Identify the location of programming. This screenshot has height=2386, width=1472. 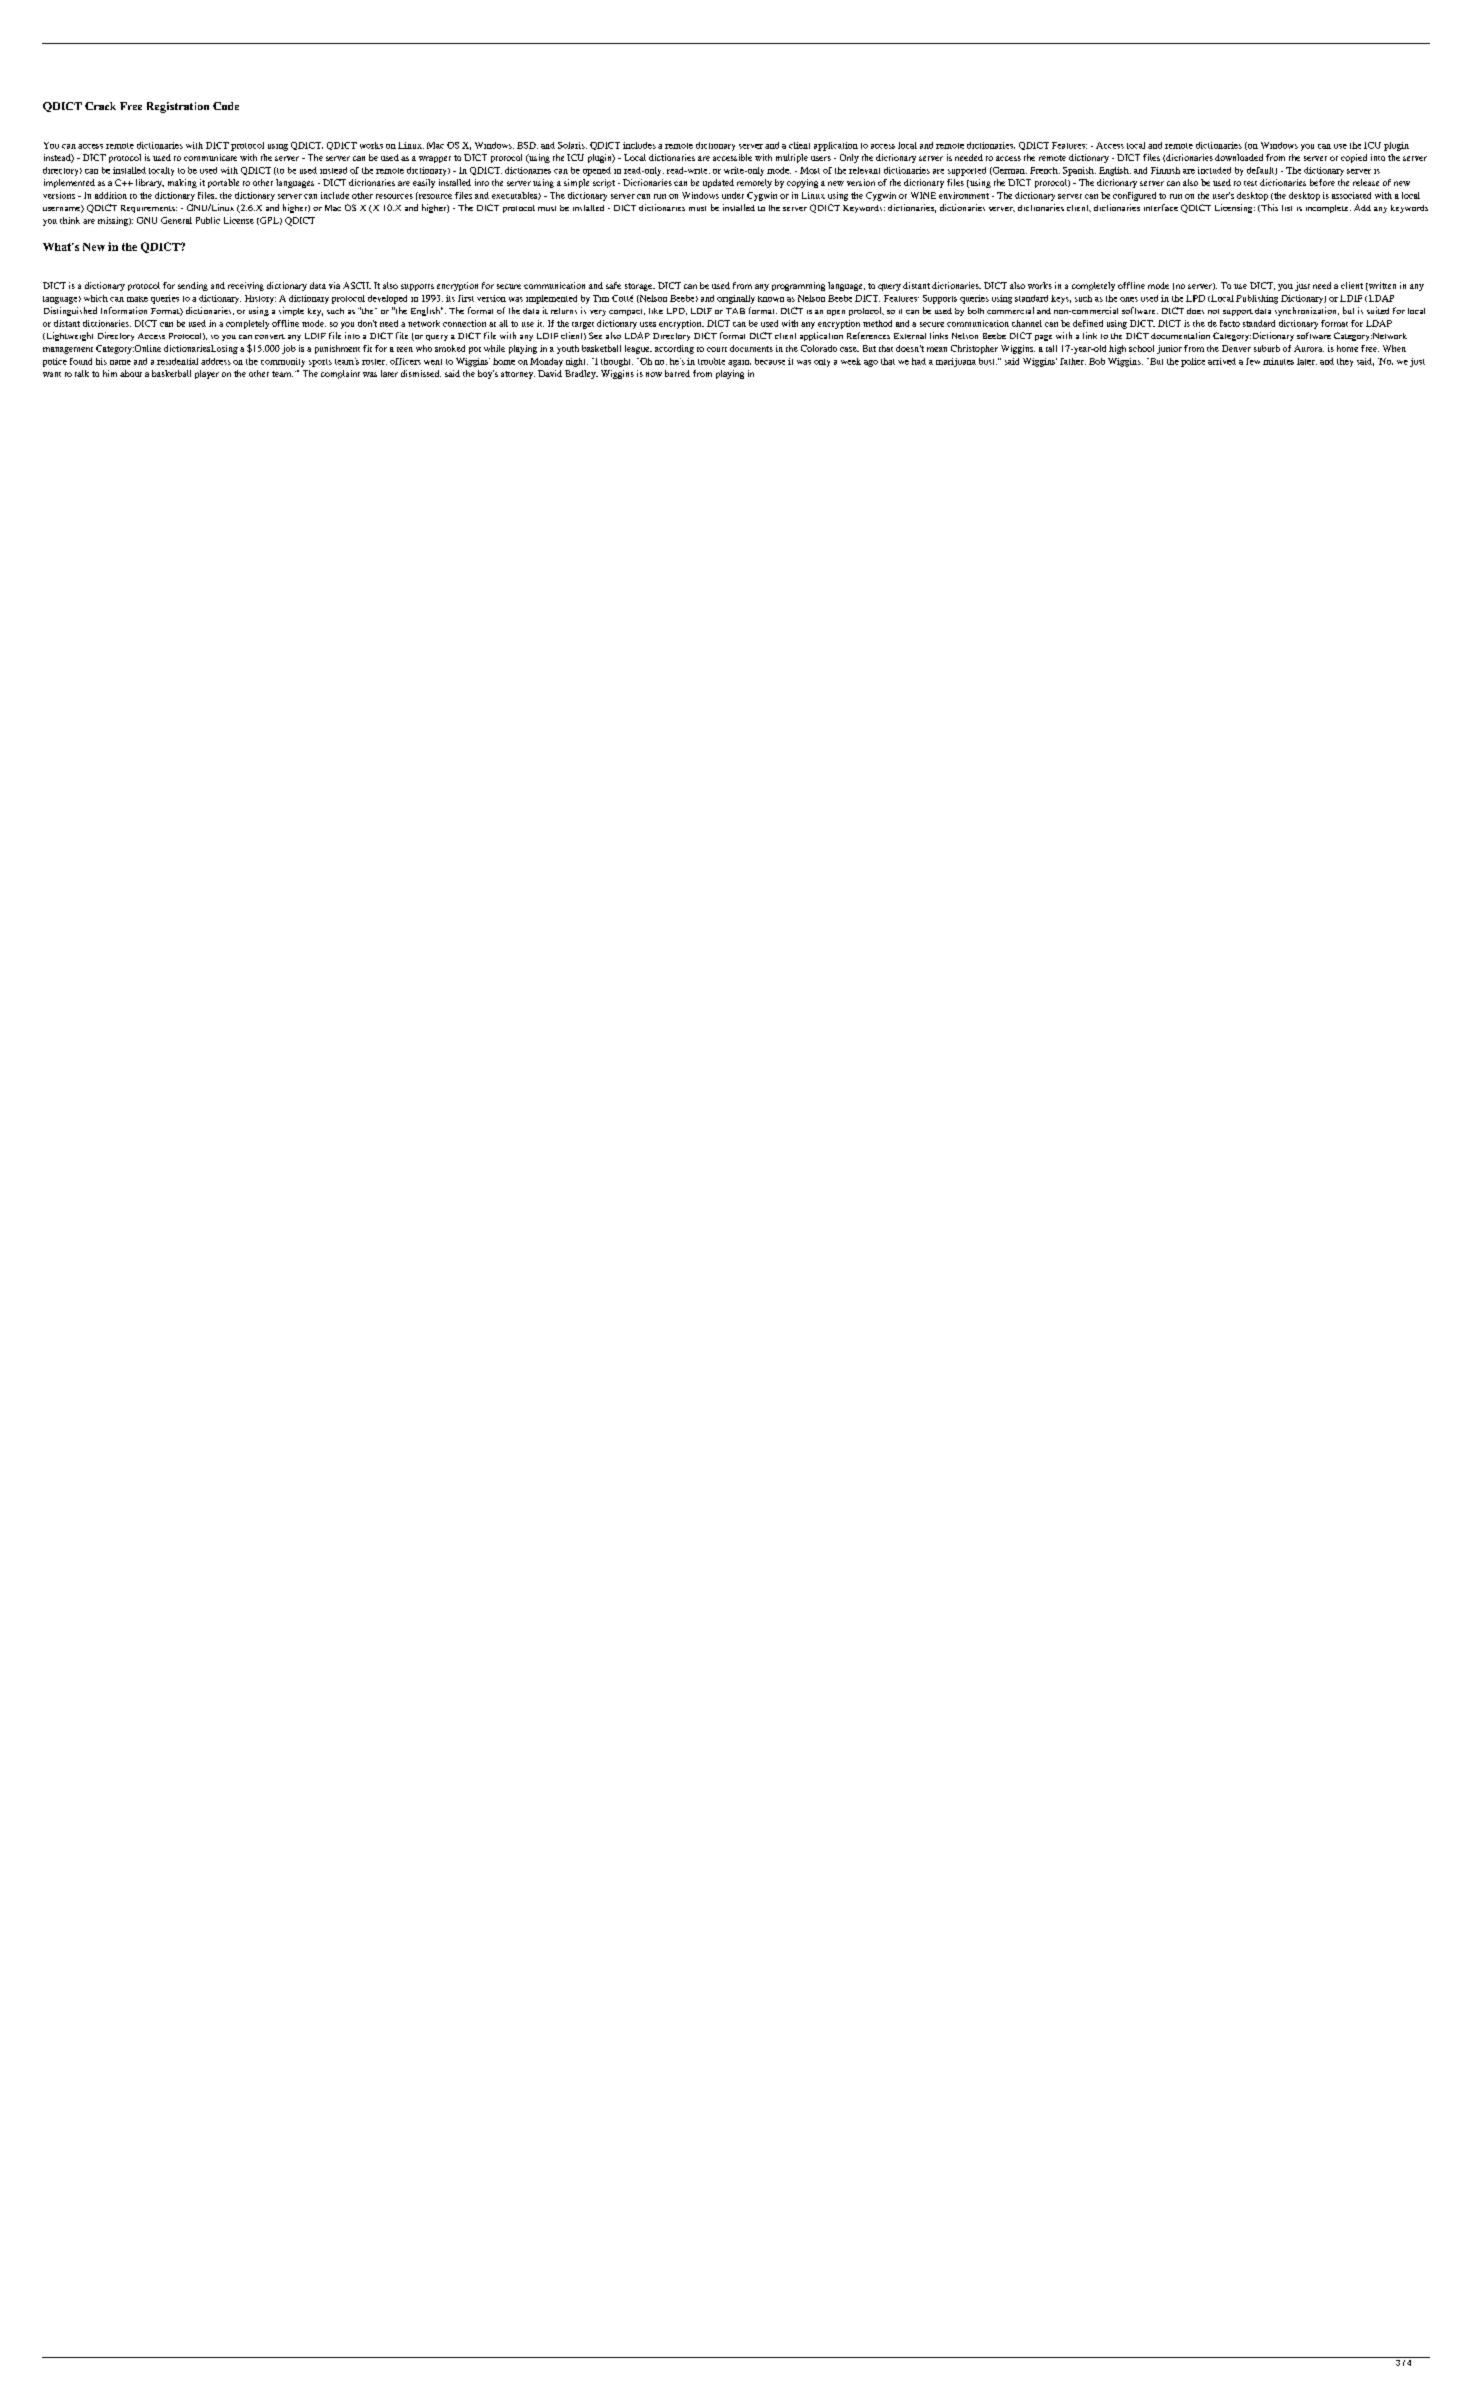
(798, 286).
